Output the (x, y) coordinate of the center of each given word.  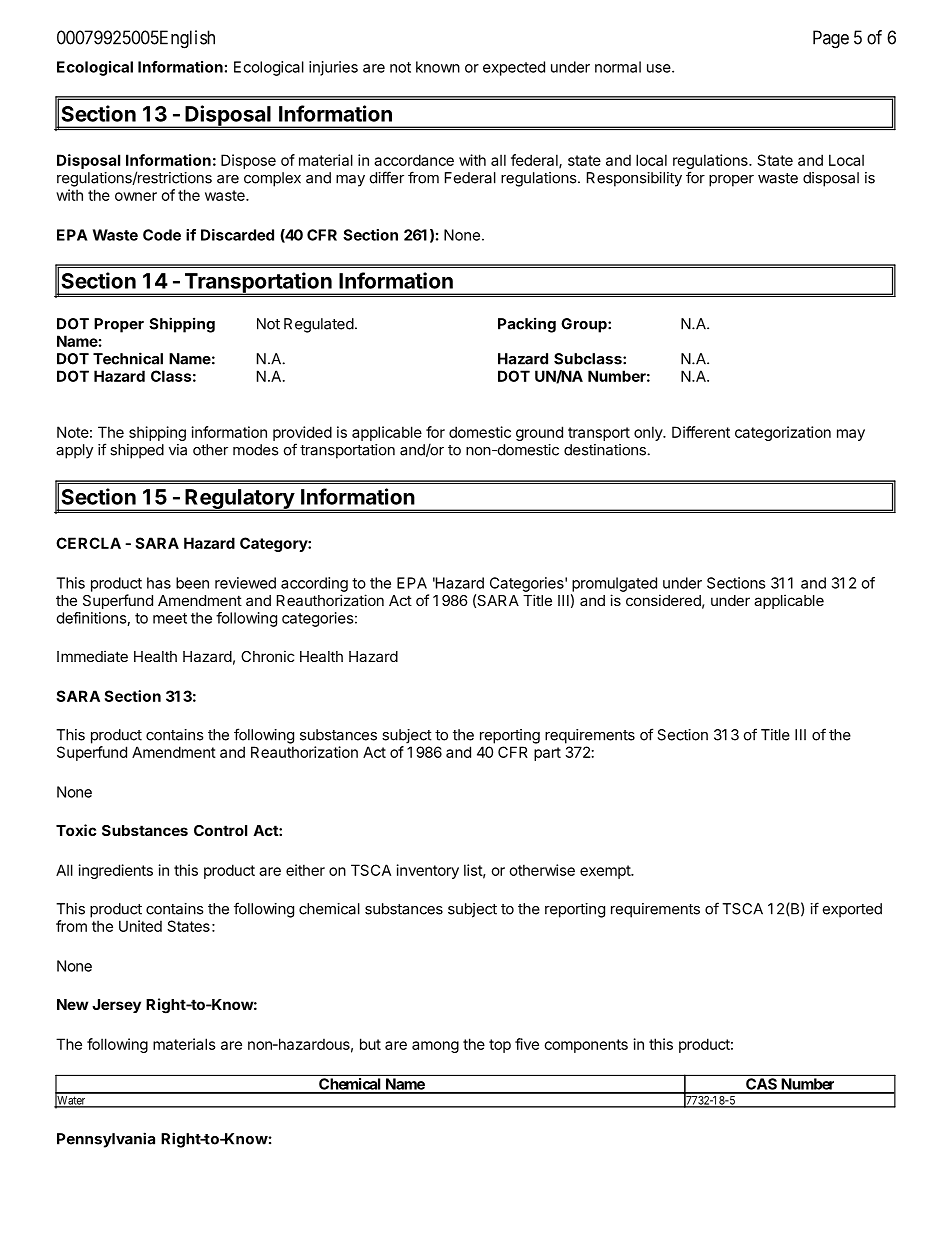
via (178, 450)
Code (162, 235)
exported (852, 910)
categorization (783, 433)
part (547, 754)
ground (539, 433)
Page (831, 39)
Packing (527, 325)
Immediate (92, 656)
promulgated (614, 584)
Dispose (248, 161)
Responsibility (634, 179)
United (140, 926)
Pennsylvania (106, 1140)
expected (514, 68)
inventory (428, 871)
